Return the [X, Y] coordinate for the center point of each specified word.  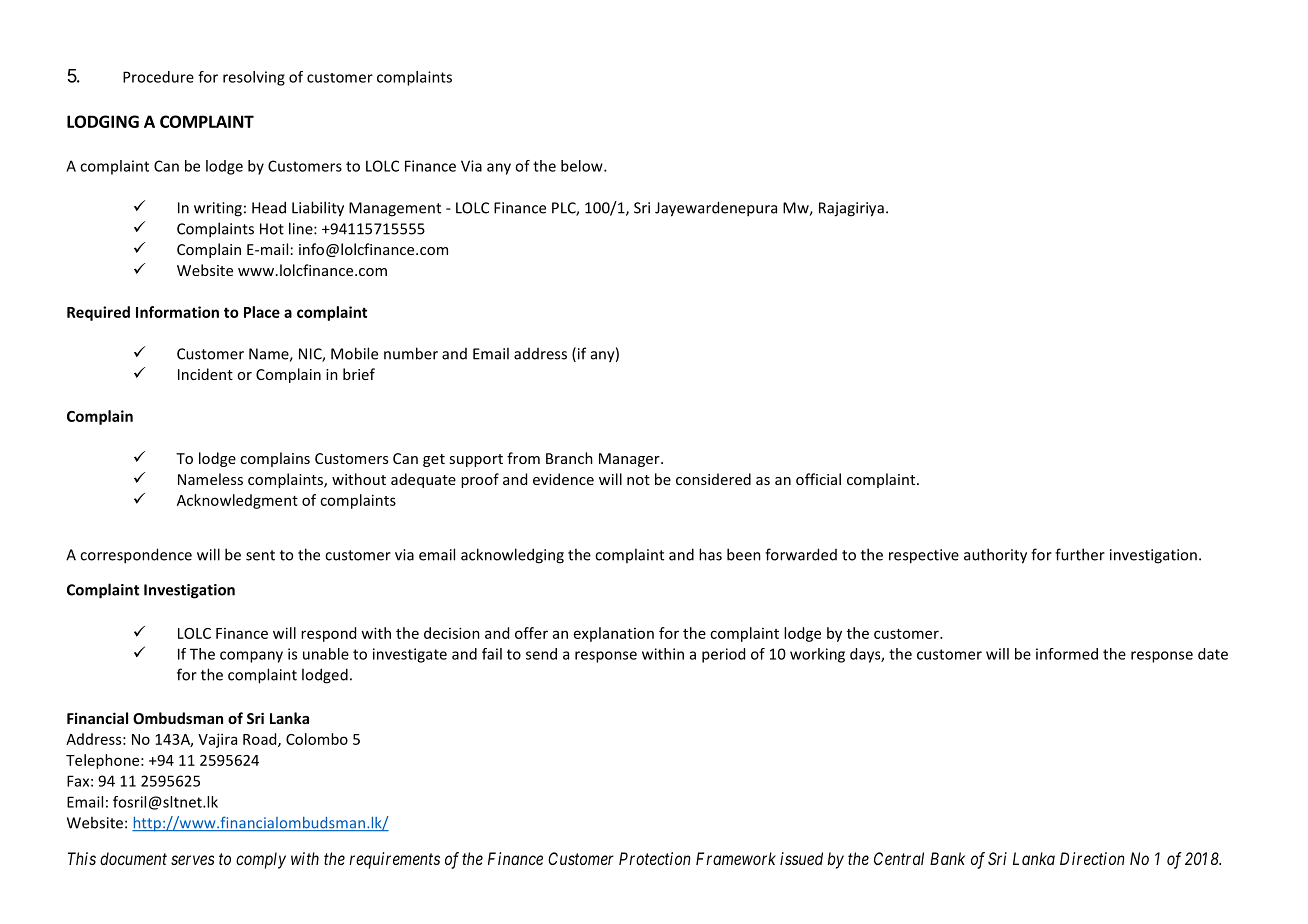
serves [192, 860]
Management [395, 209]
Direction [1092, 858]
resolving [254, 78]
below [583, 166]
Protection [654, 858]
